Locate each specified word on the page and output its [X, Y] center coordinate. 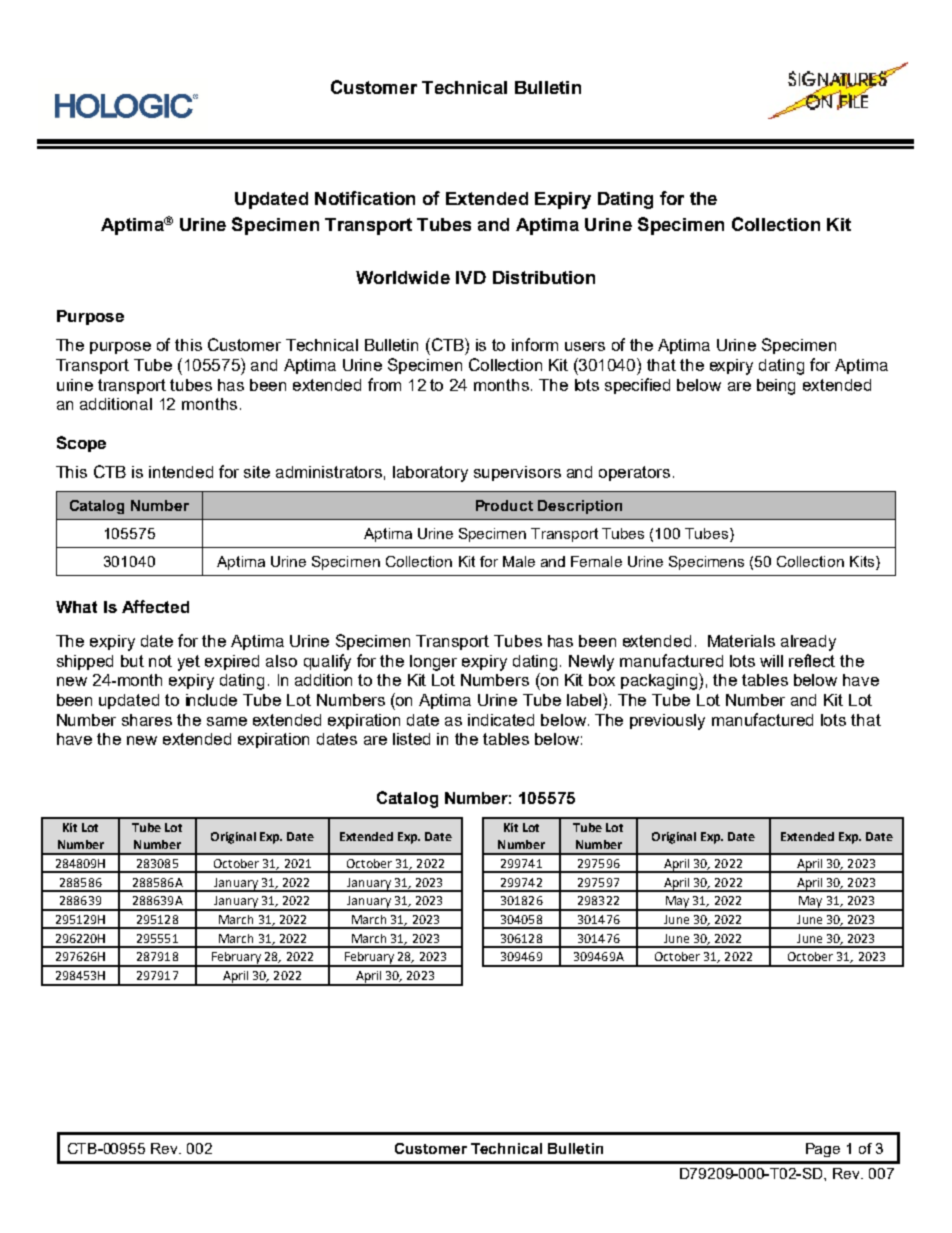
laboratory [430, 474]
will [771, 661]
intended [181, 472]
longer [433, 663]
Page [823, 1150]
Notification [365, 198]
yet [189, 663]
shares [147, 720]
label [585, 699]
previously [667, 722]
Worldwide [403, 277]
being [776, 387]
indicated [501, 720]
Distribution [544, 277]
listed [411, 739]
